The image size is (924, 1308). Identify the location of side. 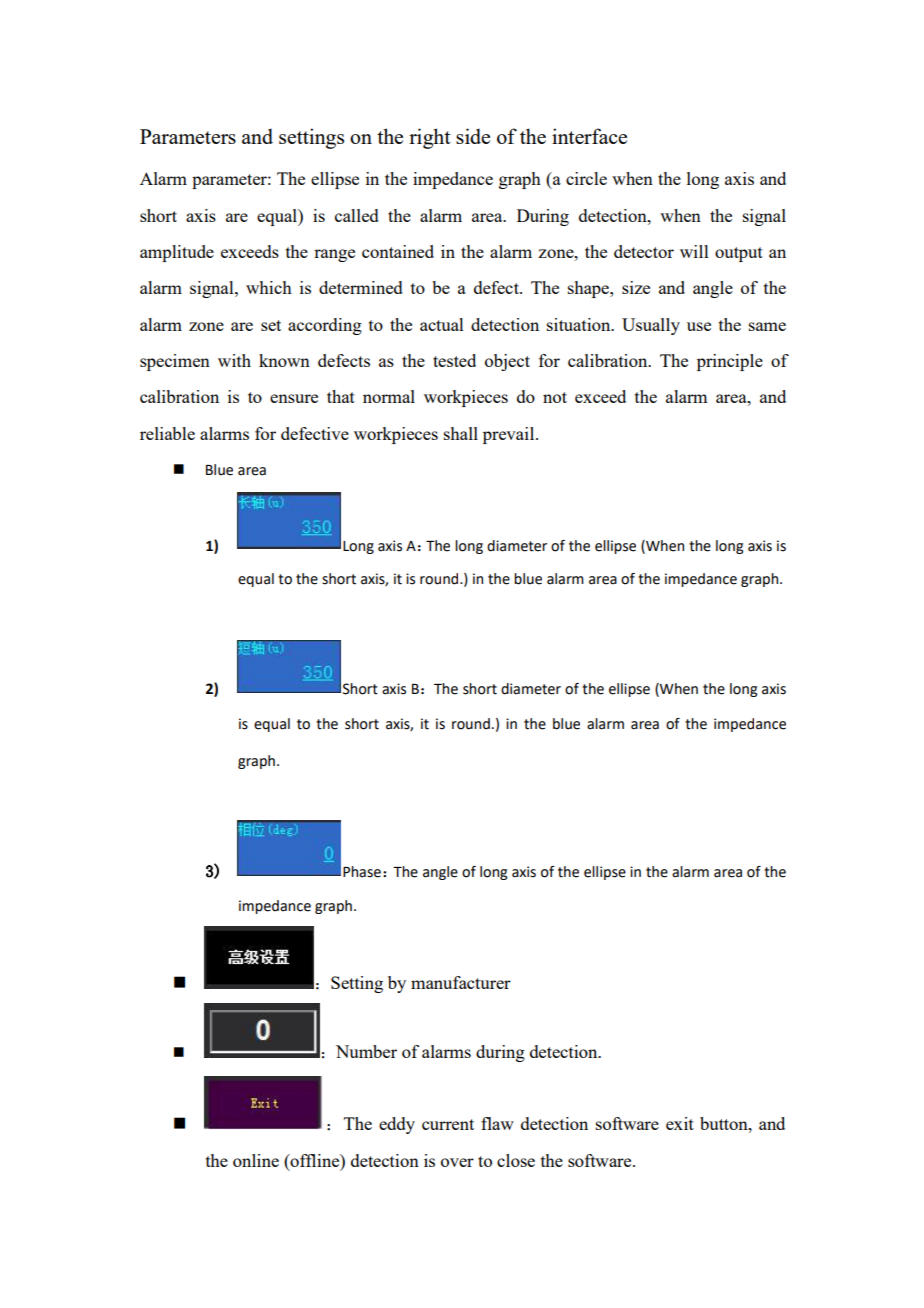
(473, 136).
